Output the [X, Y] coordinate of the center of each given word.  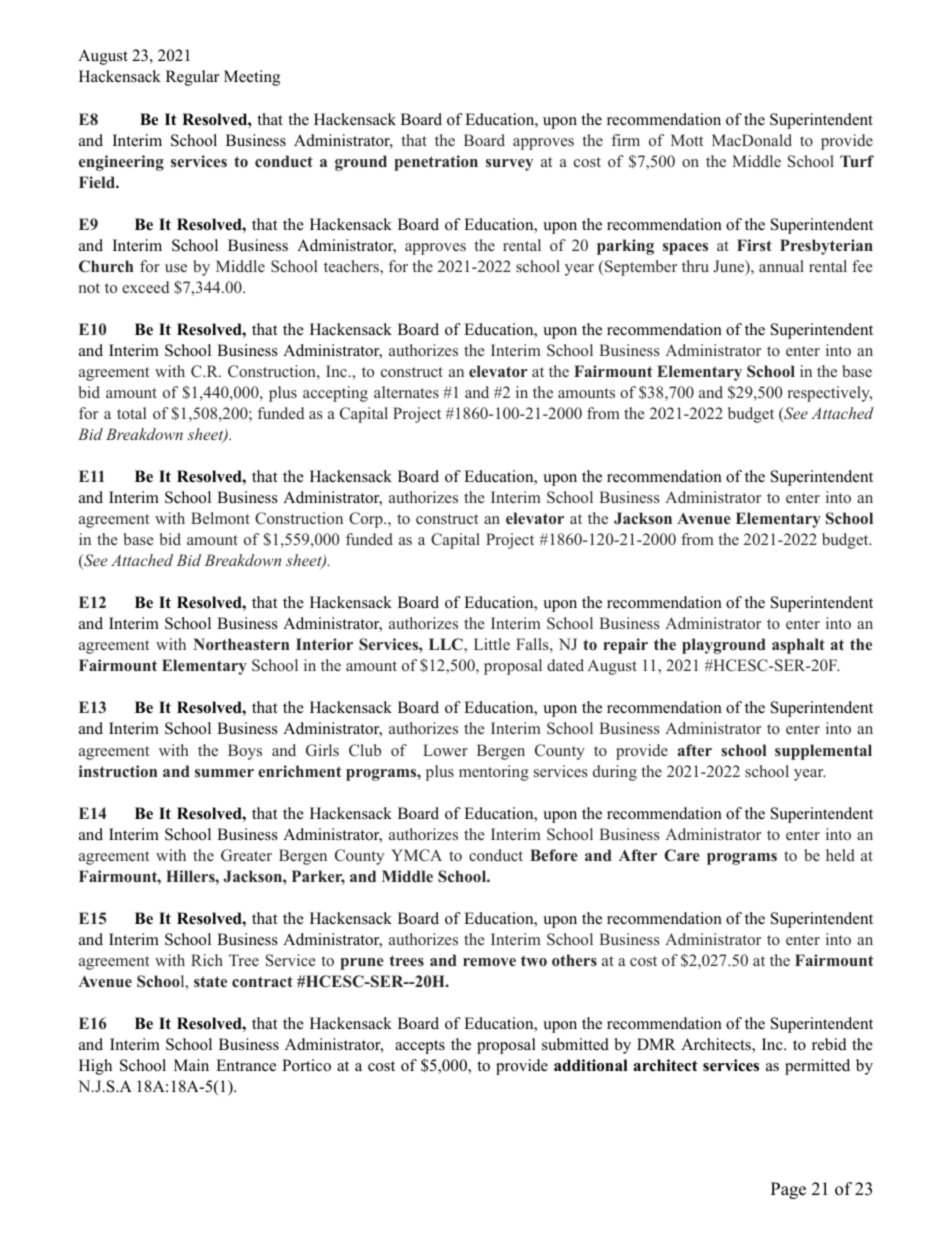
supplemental [823, 752]
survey [509, 165]
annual [781, 266]
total [131, 413]
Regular [192, 78]
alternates [406, 392]
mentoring [494, 773]
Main [191, 1065]
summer [224, 773]
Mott [687, 140]
